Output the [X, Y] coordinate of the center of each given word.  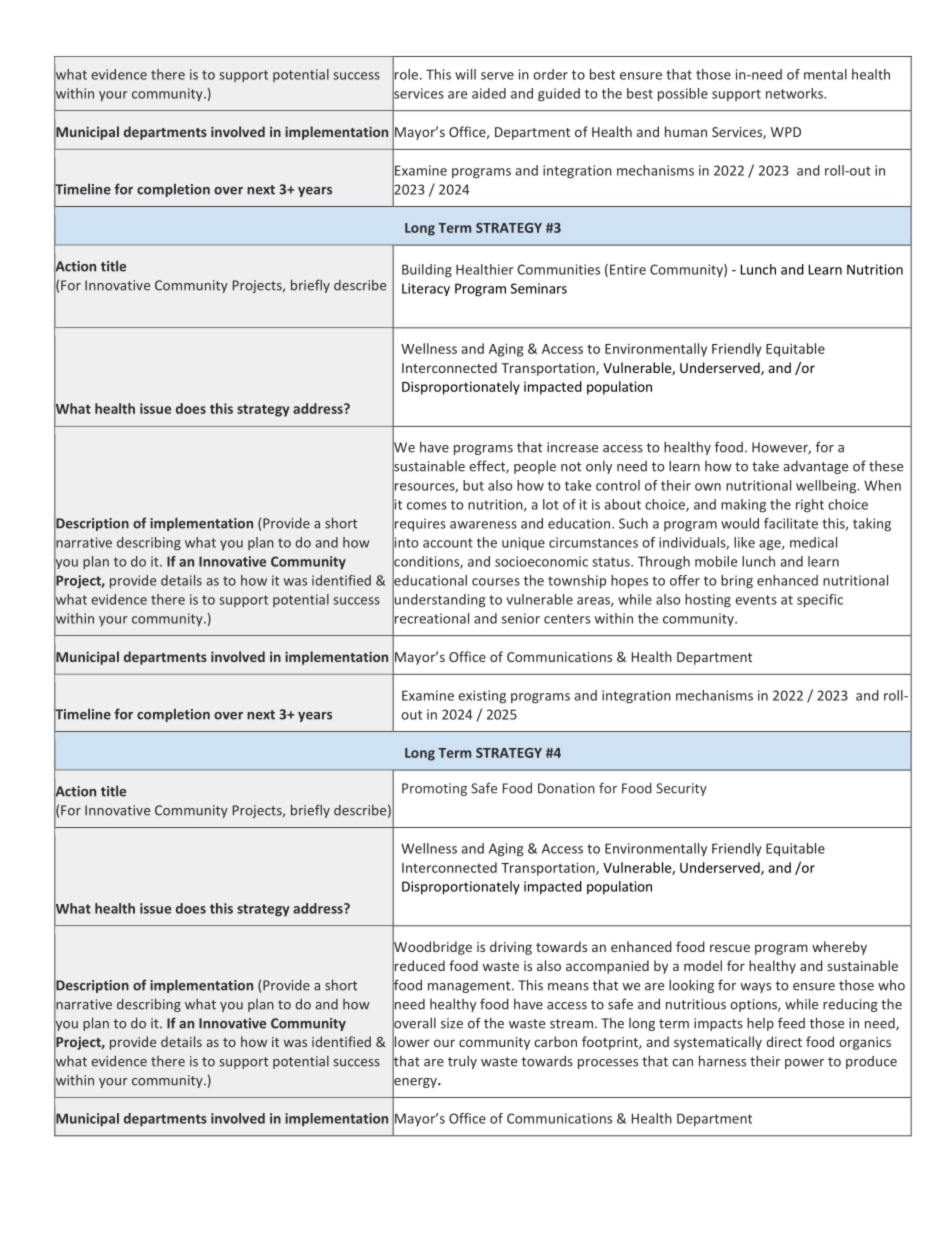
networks [795, 93]
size [452, 1023]
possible [683, 95]
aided [489, 93]
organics [865, 1043]
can [682, 1063]
